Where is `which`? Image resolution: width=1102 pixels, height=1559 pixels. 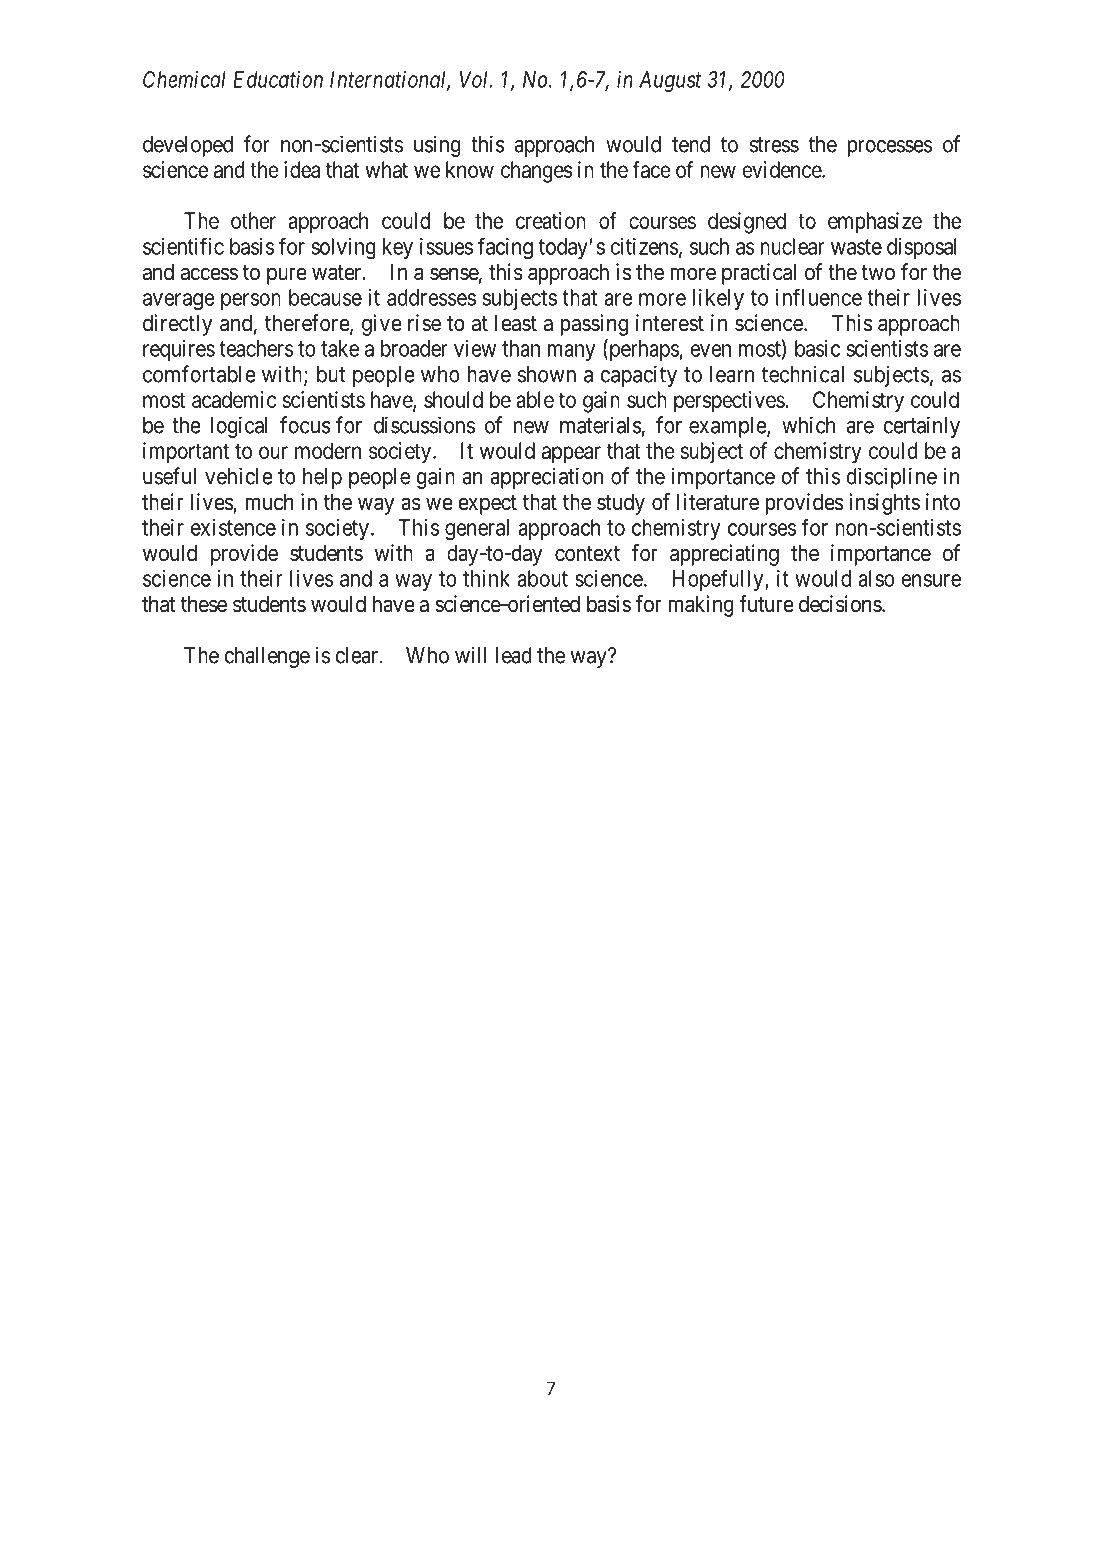 which is located at coordinates (808, 425).
